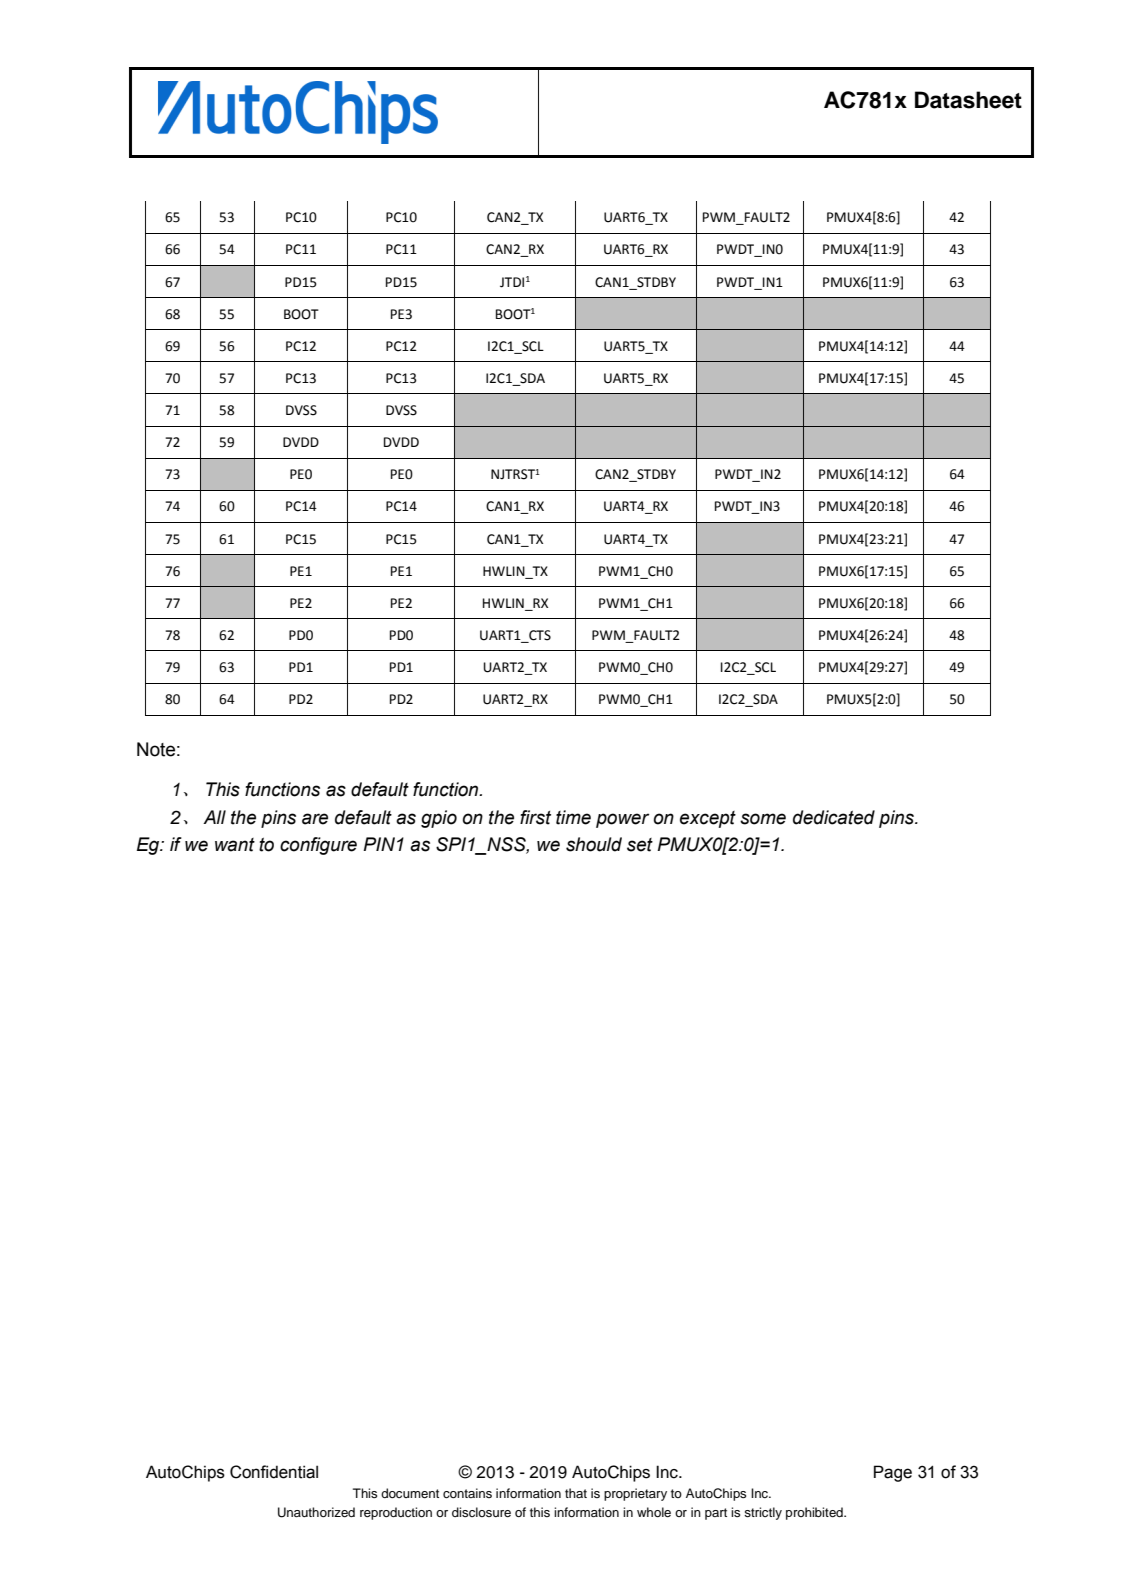 This screenshot has height=1591, width=1125. What do you see at coordinates (573, 817) in the screenshot?
I see `time` at bounding box center [573, 817].
